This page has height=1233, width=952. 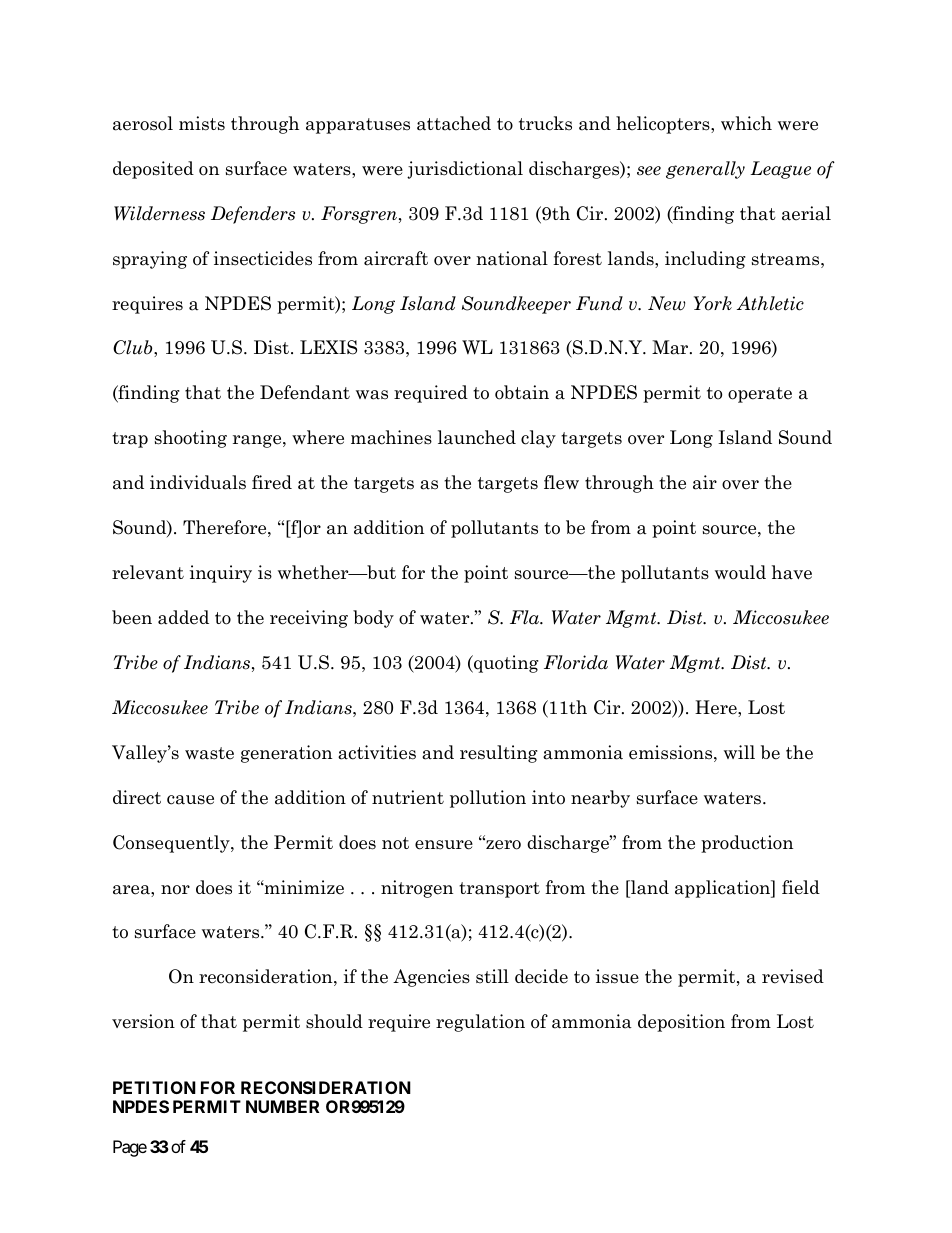 I want to click on generally, so click(x=705, y=170).
